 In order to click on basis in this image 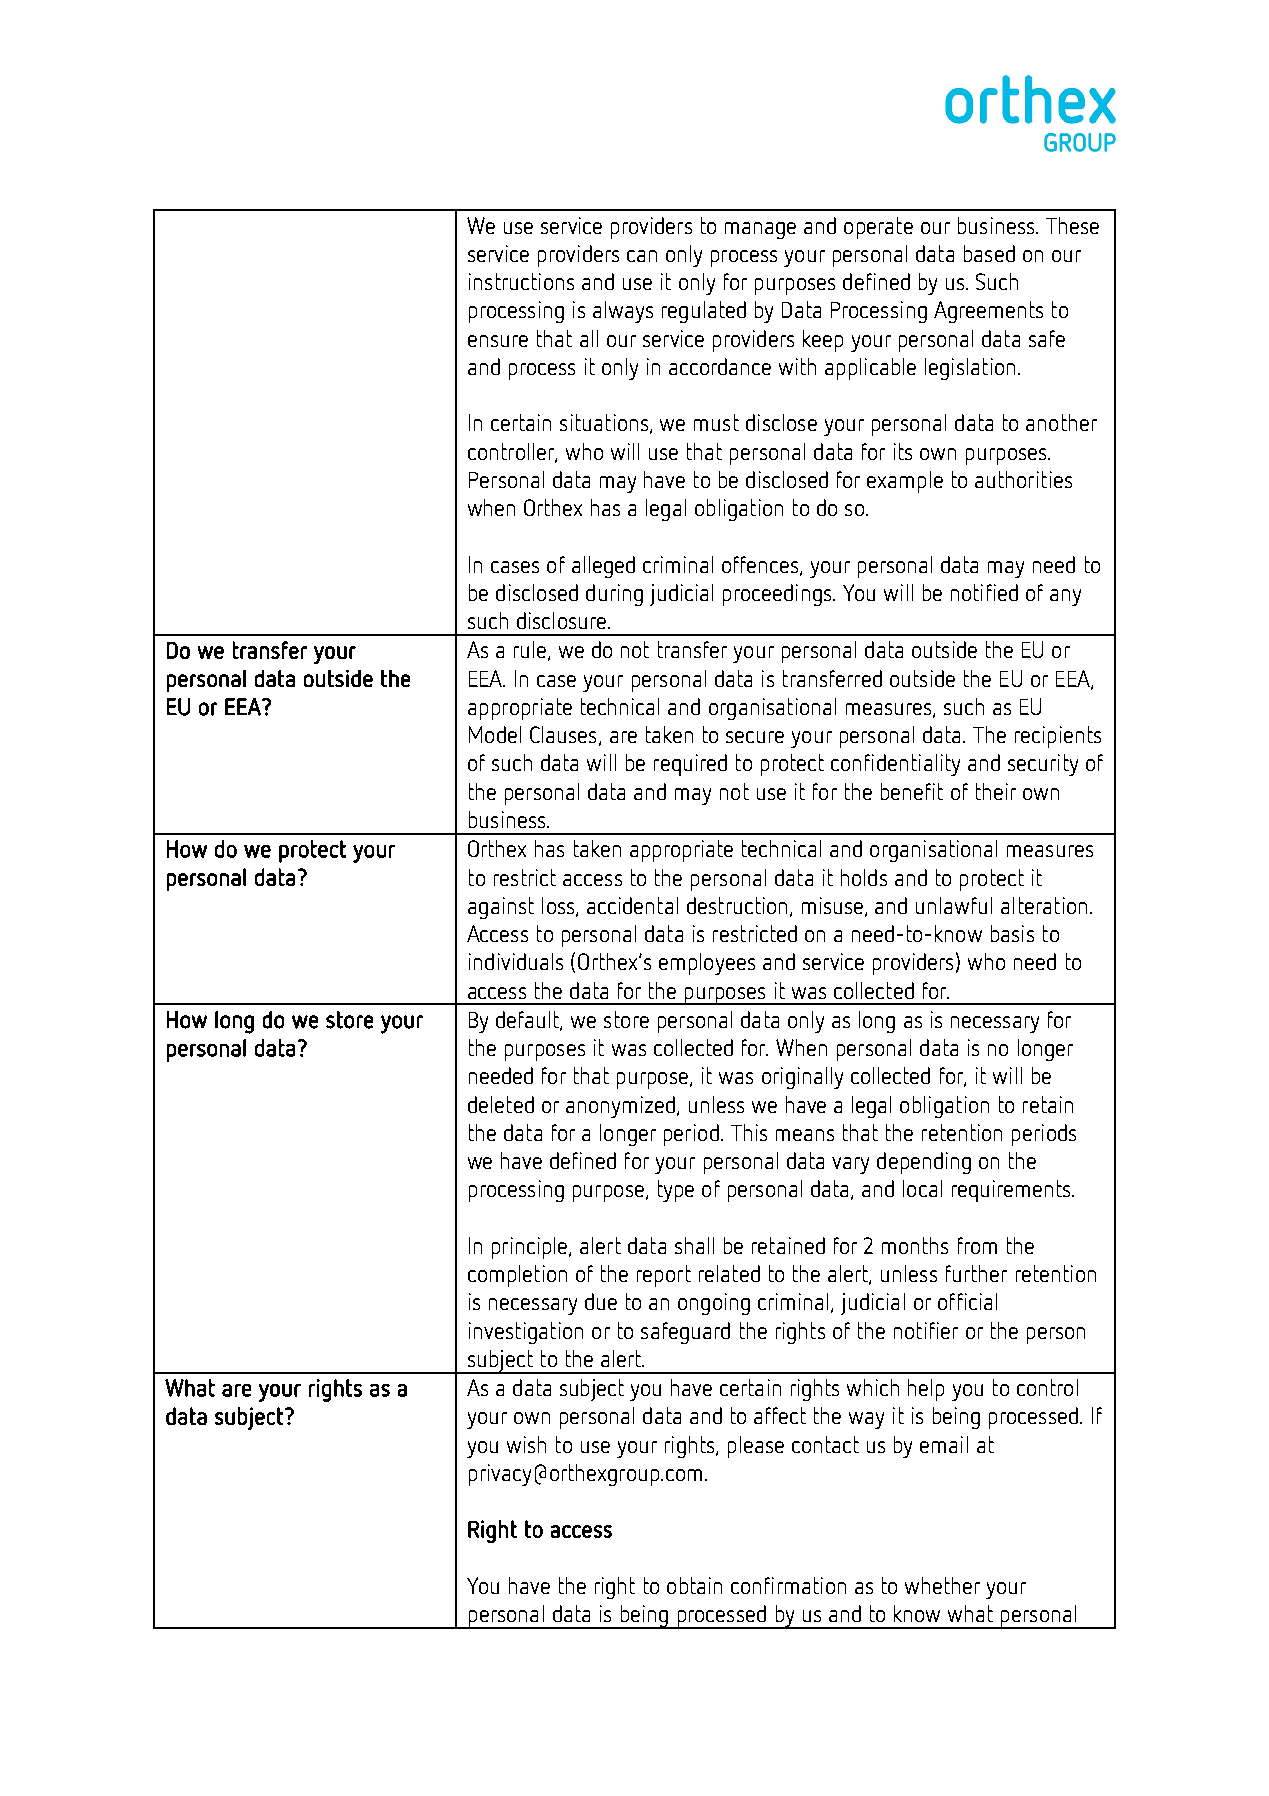, I will do `click(1012, 933)`.
